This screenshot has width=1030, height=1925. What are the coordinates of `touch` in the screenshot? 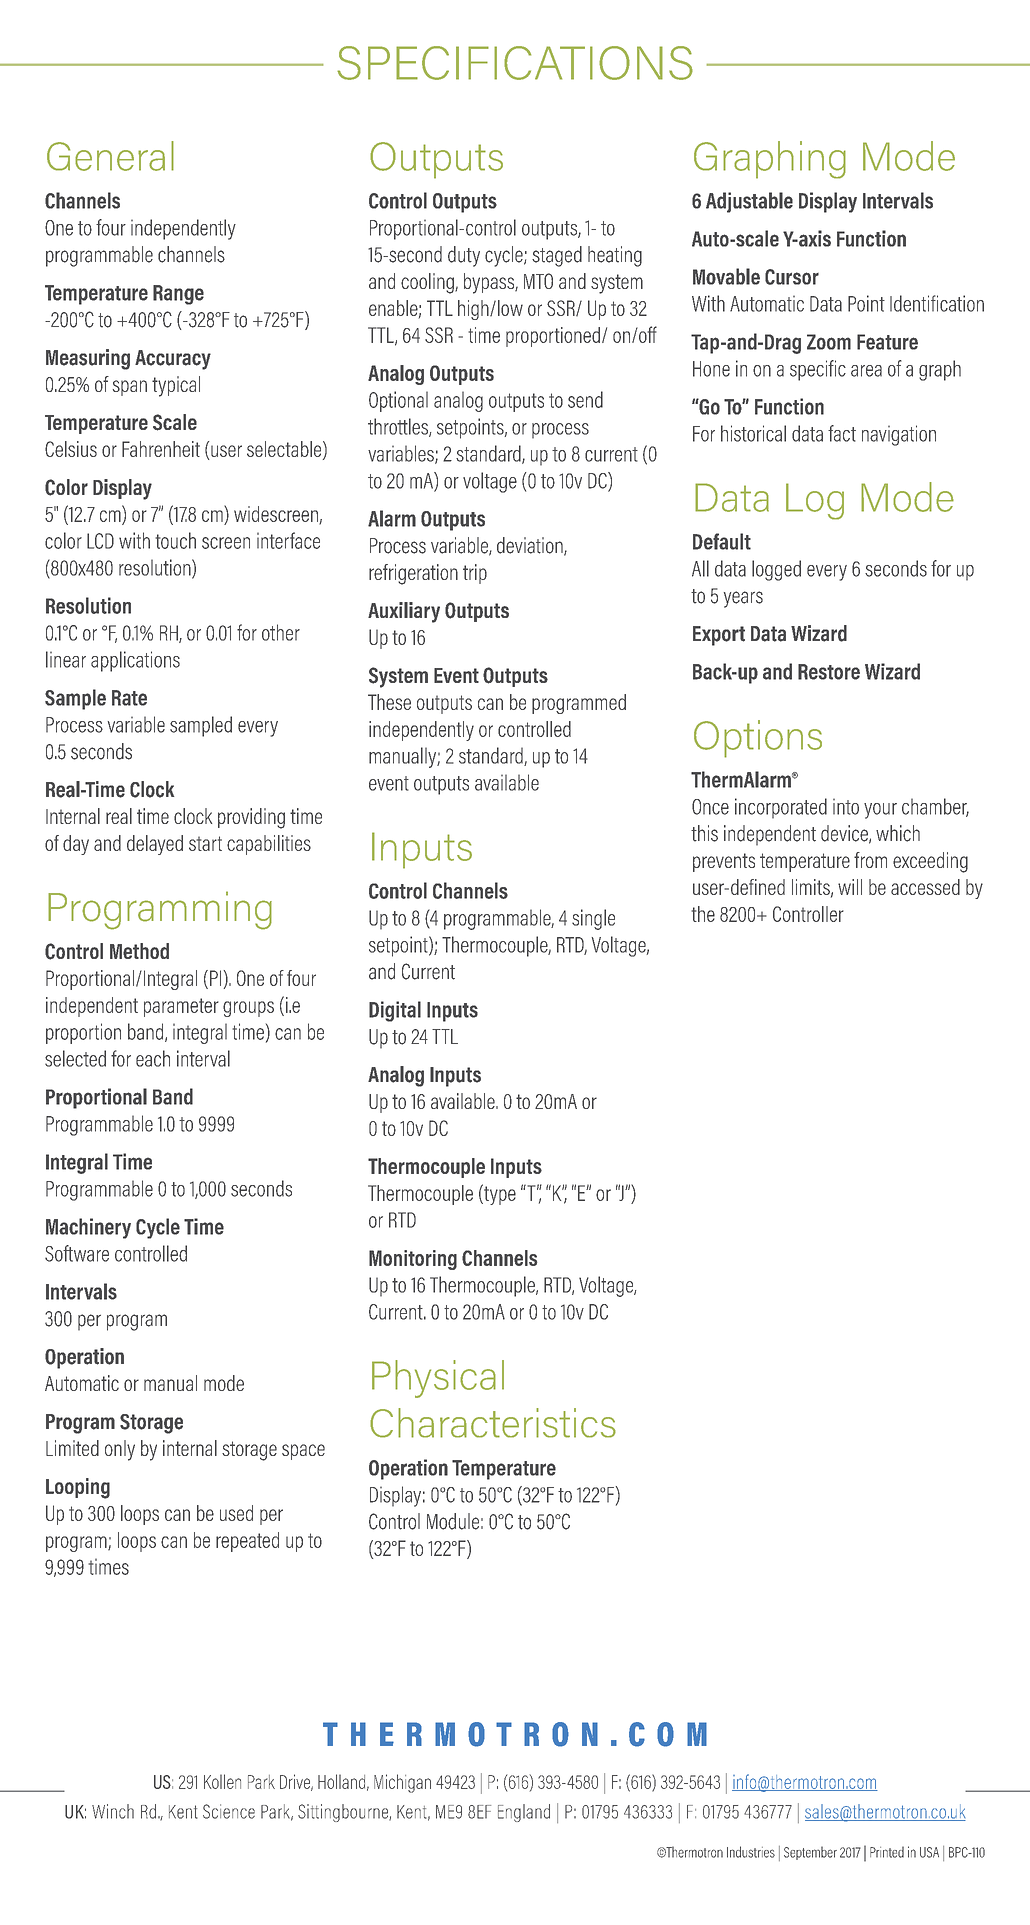 It's located at (175, 540).
